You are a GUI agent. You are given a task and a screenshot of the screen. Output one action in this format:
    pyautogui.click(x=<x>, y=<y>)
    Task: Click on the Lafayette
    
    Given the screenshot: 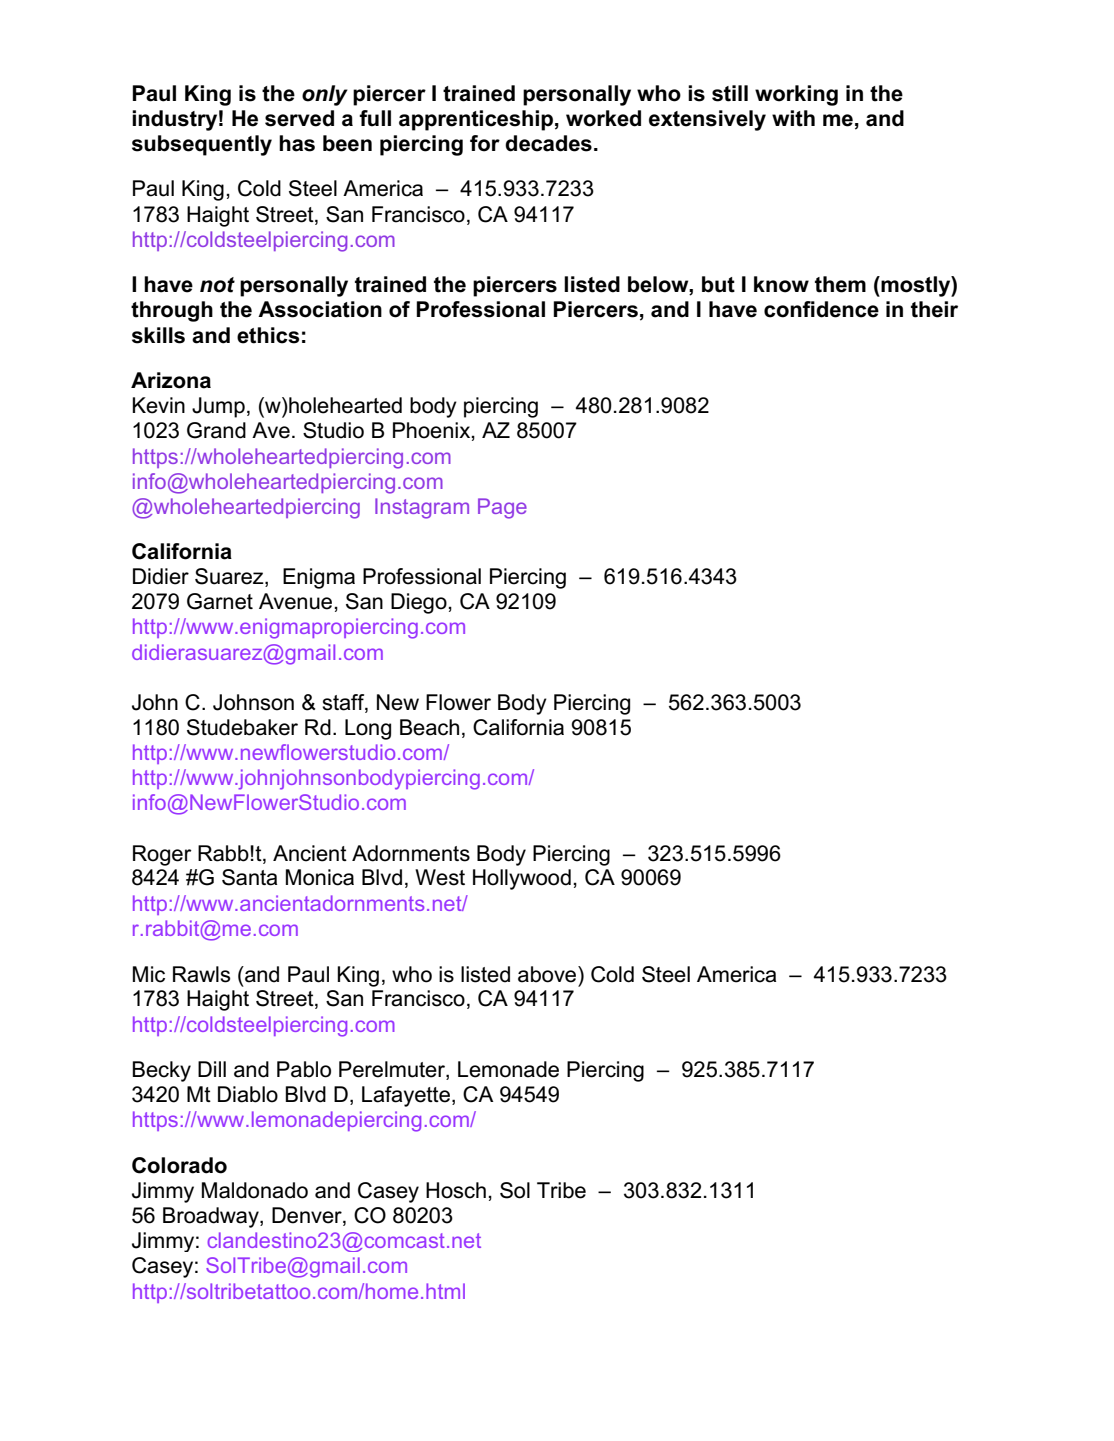 What is the action you would take?
    pyautogui.click(x=406, y=1096)
